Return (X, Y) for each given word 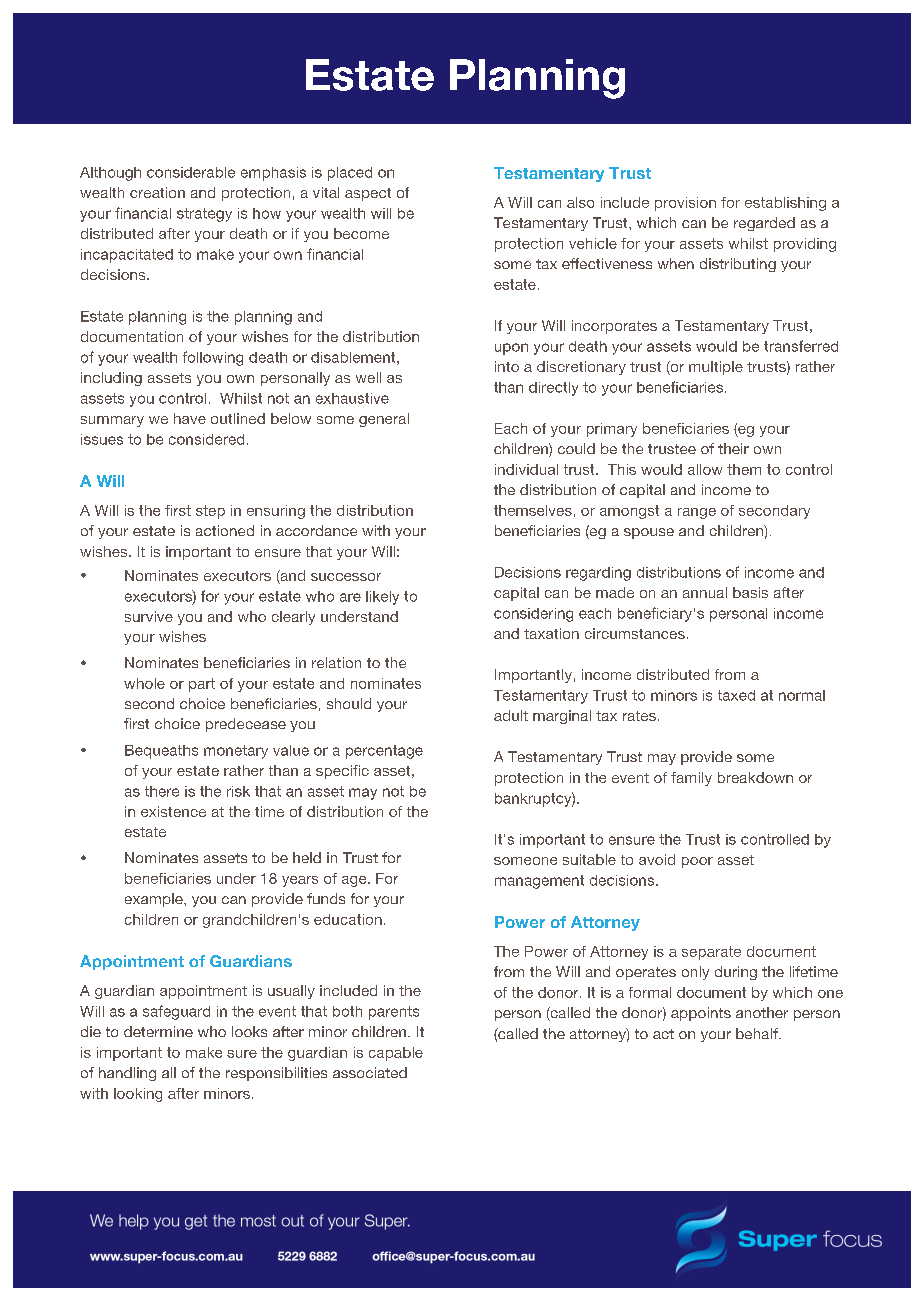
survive (149, 616)
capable (396, 1054)
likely (382, 598)
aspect (368, 194)
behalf (758, 1033)
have (190, 418)
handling (127, 1074)
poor (697, 862)
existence (173, 811)
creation (157, 192)
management (539, 882)
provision (685, 204)
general (384, 420)
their (733, 448)
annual (705, 592)
